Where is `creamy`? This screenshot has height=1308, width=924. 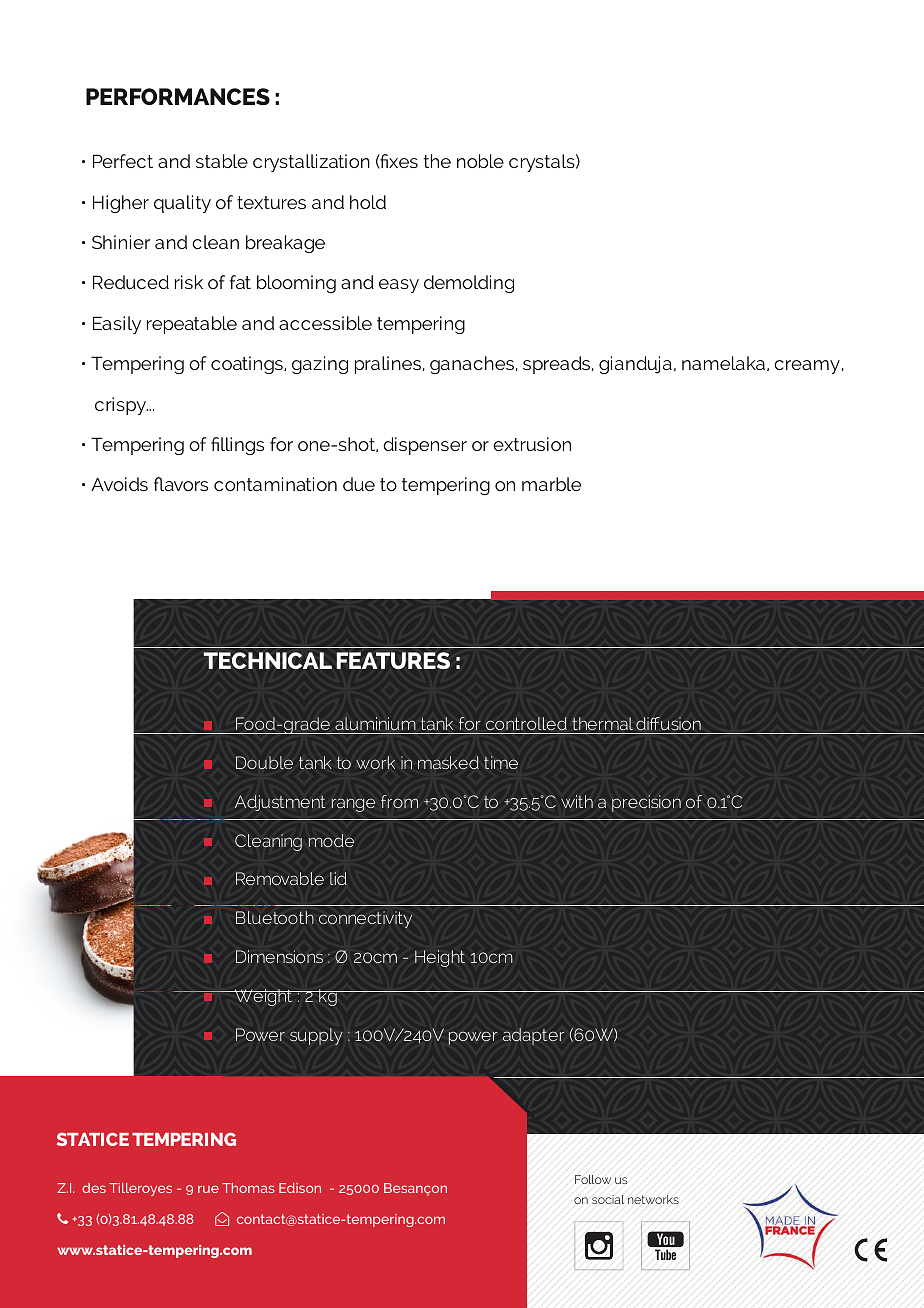 creamy is located at coordinates (807, 367).
